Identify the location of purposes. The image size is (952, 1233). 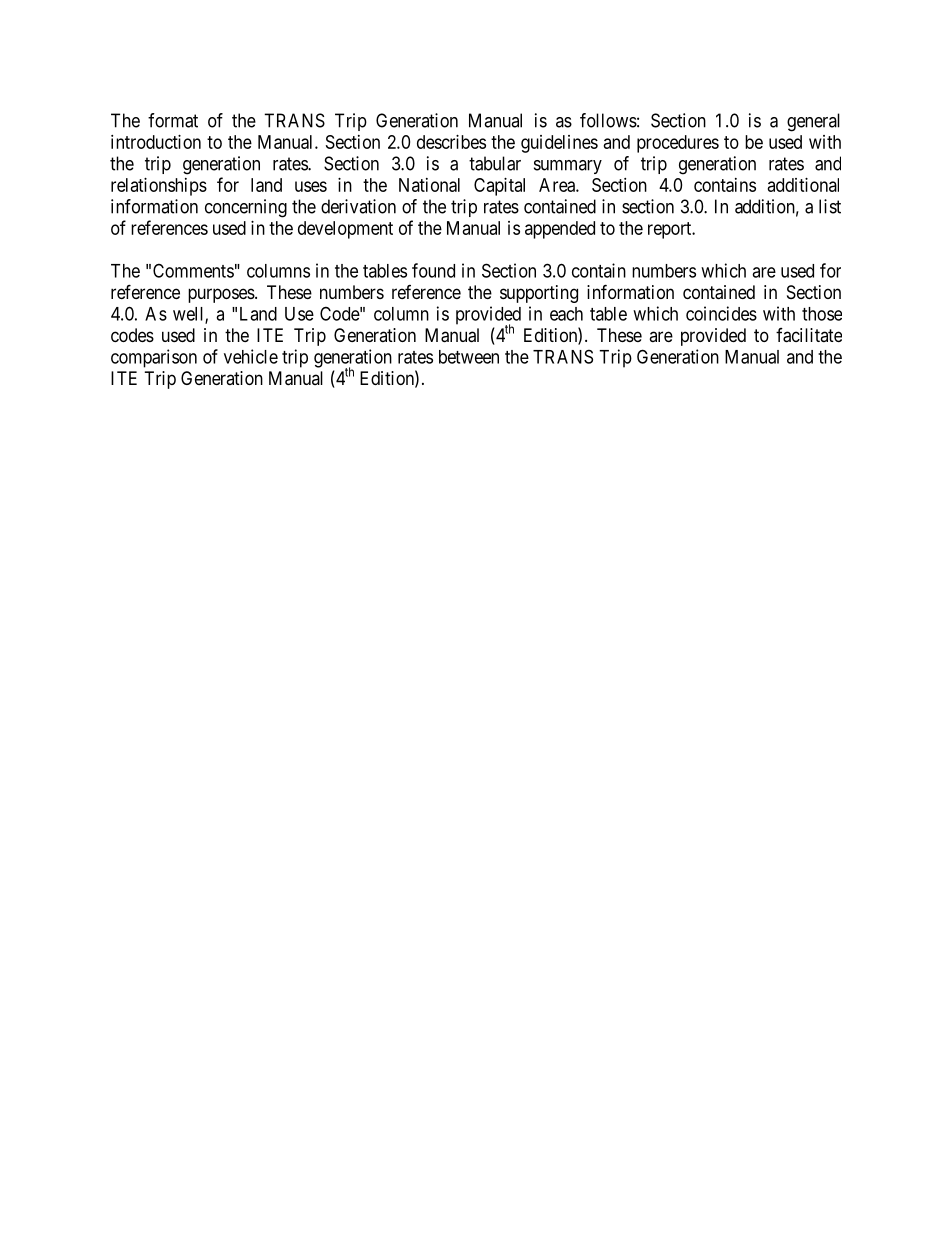
(221, 295).
